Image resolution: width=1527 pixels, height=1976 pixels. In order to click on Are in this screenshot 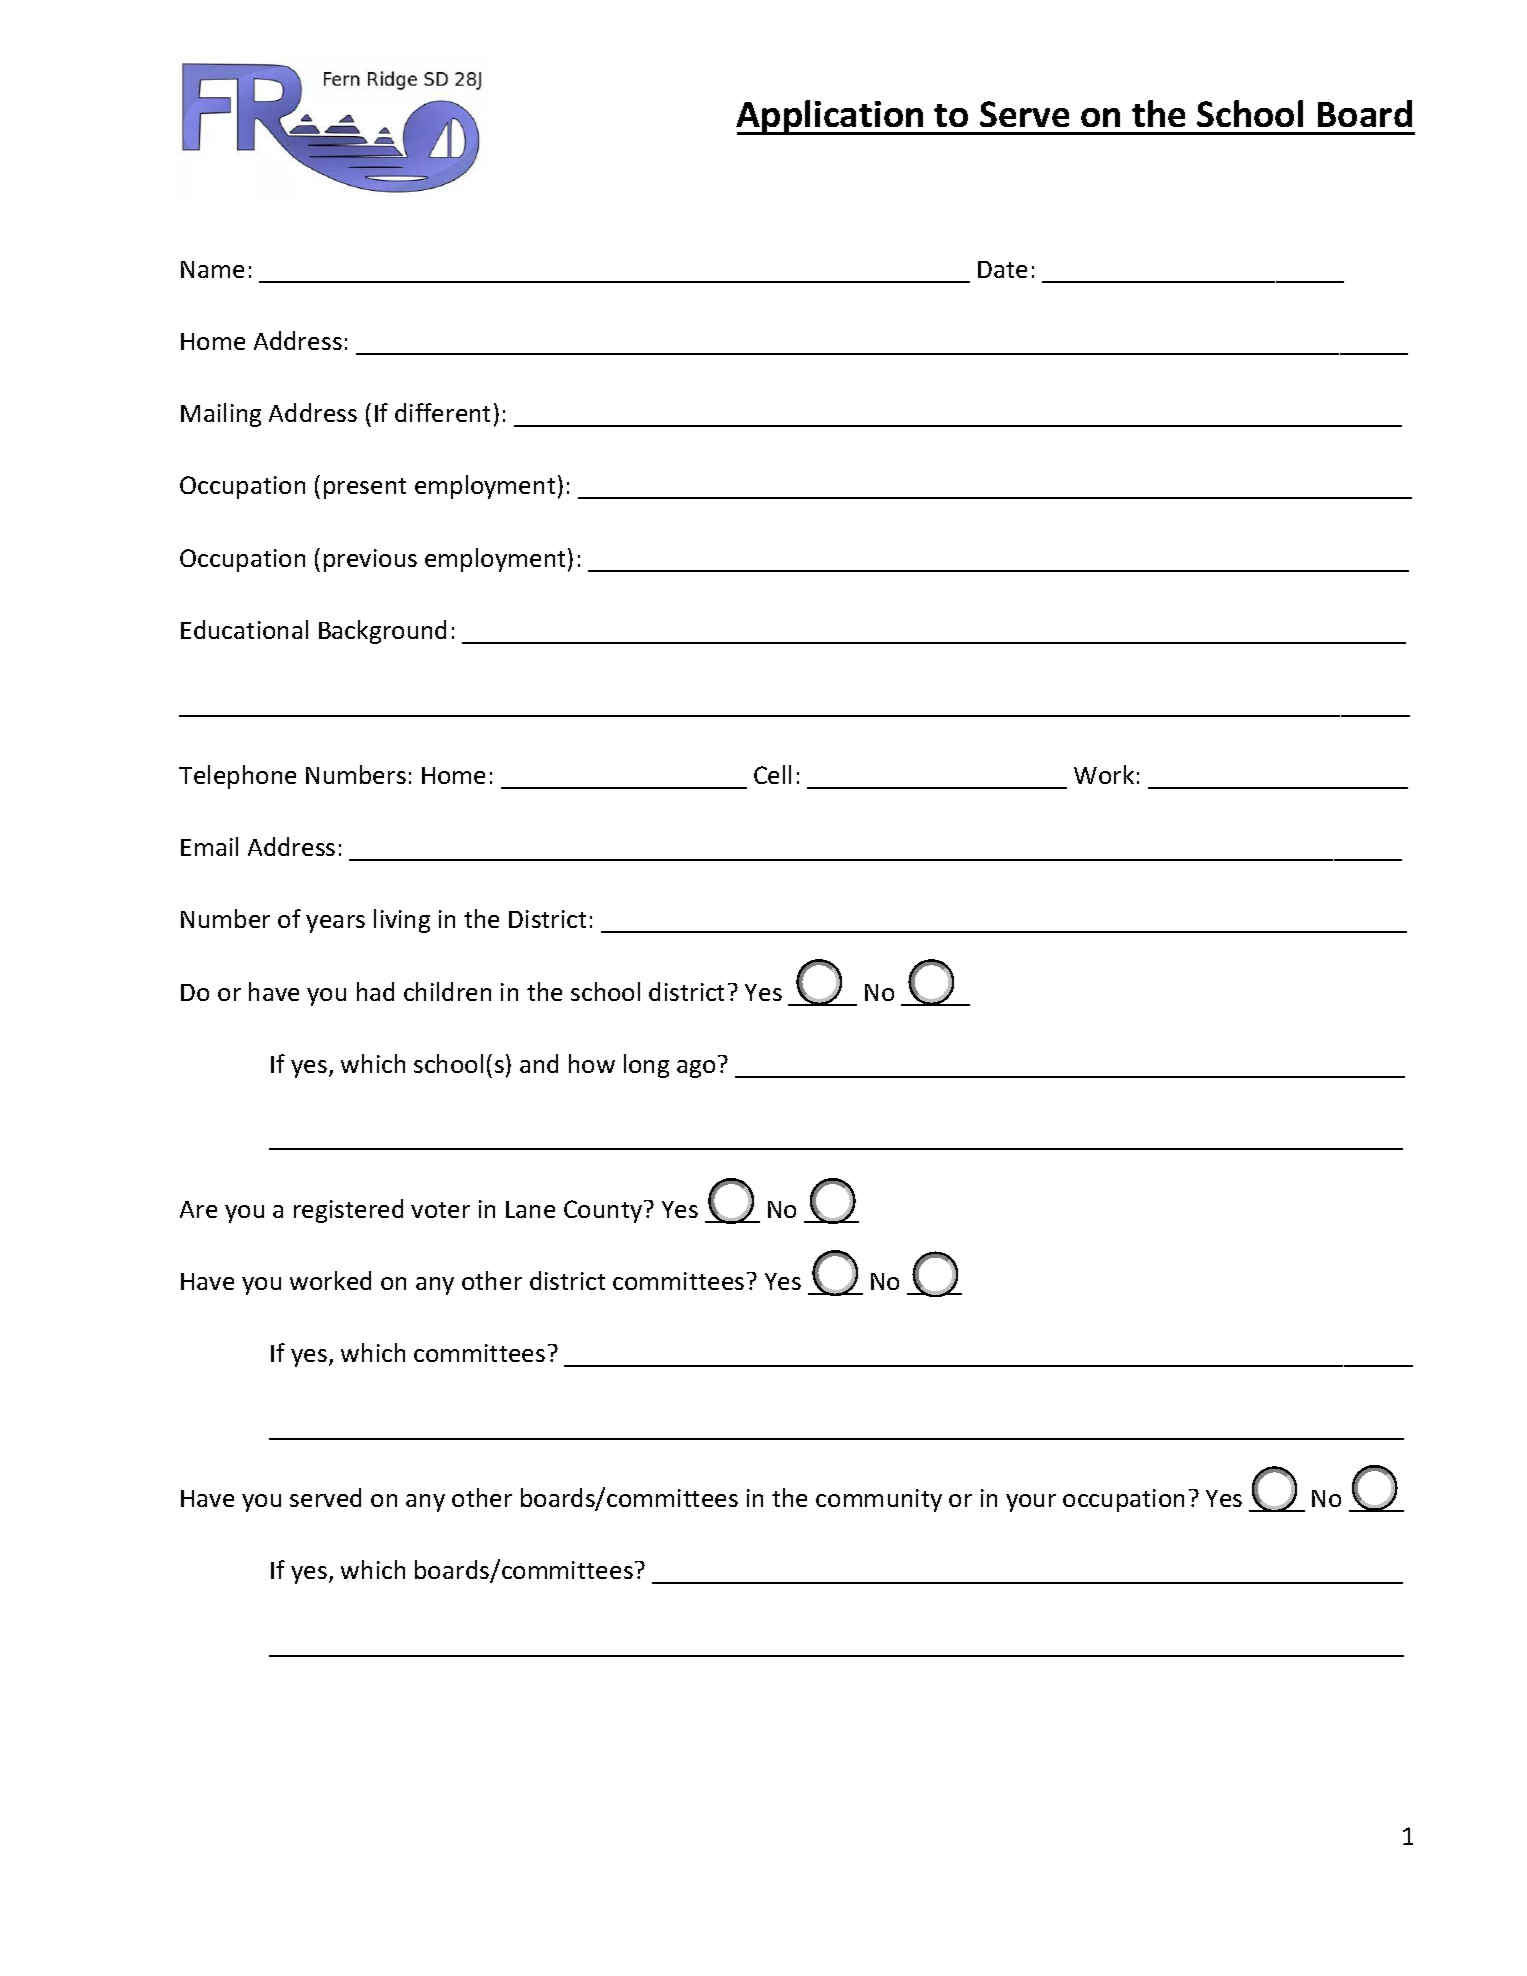, I will do `click(198, 1209)`.
